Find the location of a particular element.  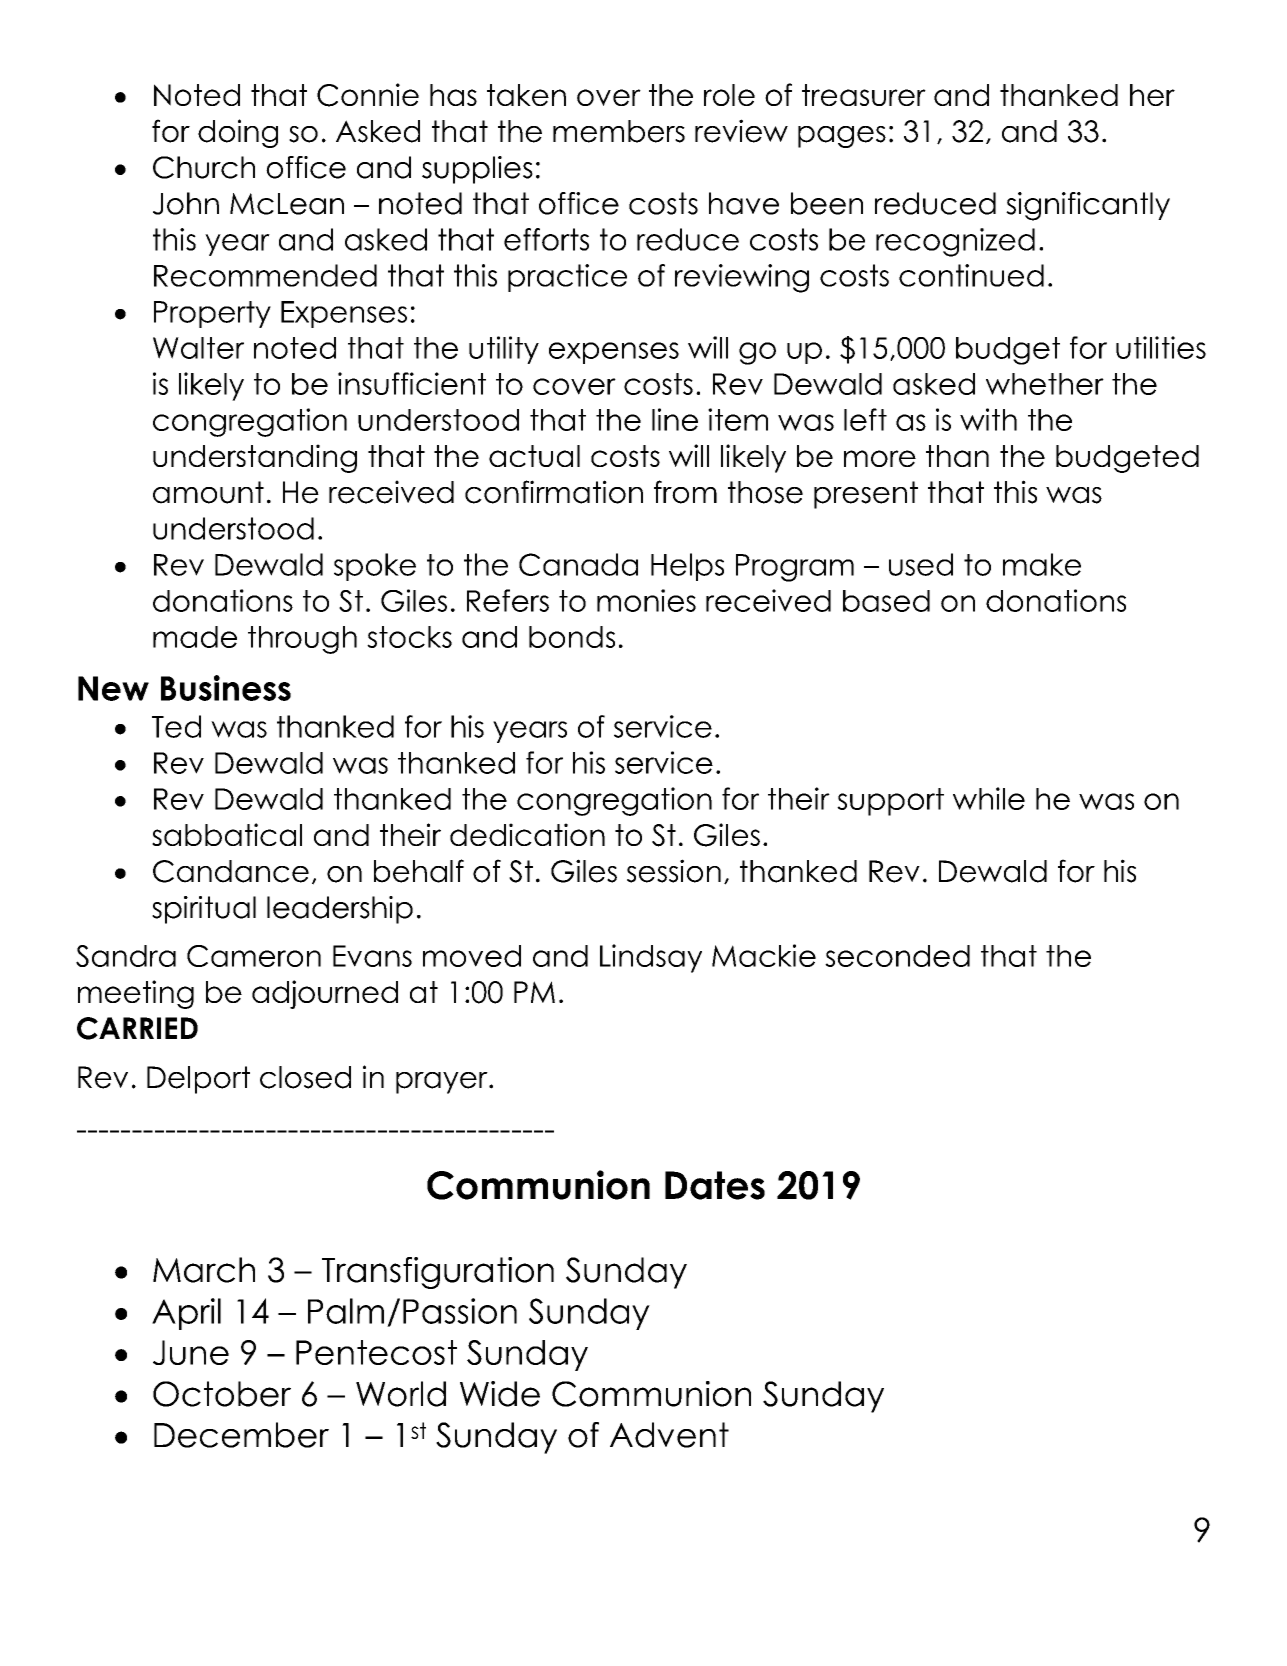

session is located at coordinates (674, 871).
